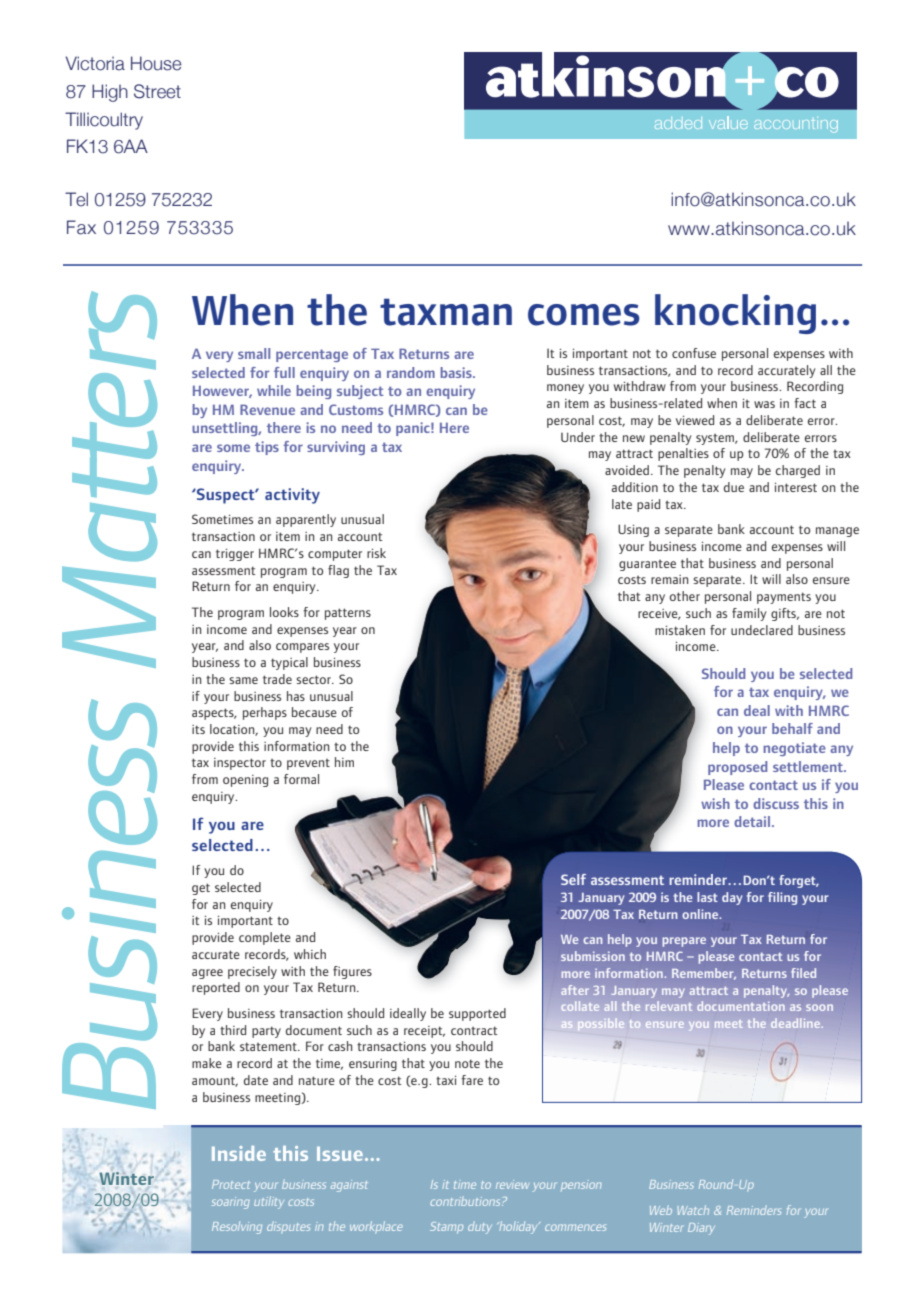 This screenshot has width=924, height=1307. I want to click on confuse, so click(694, 353).
